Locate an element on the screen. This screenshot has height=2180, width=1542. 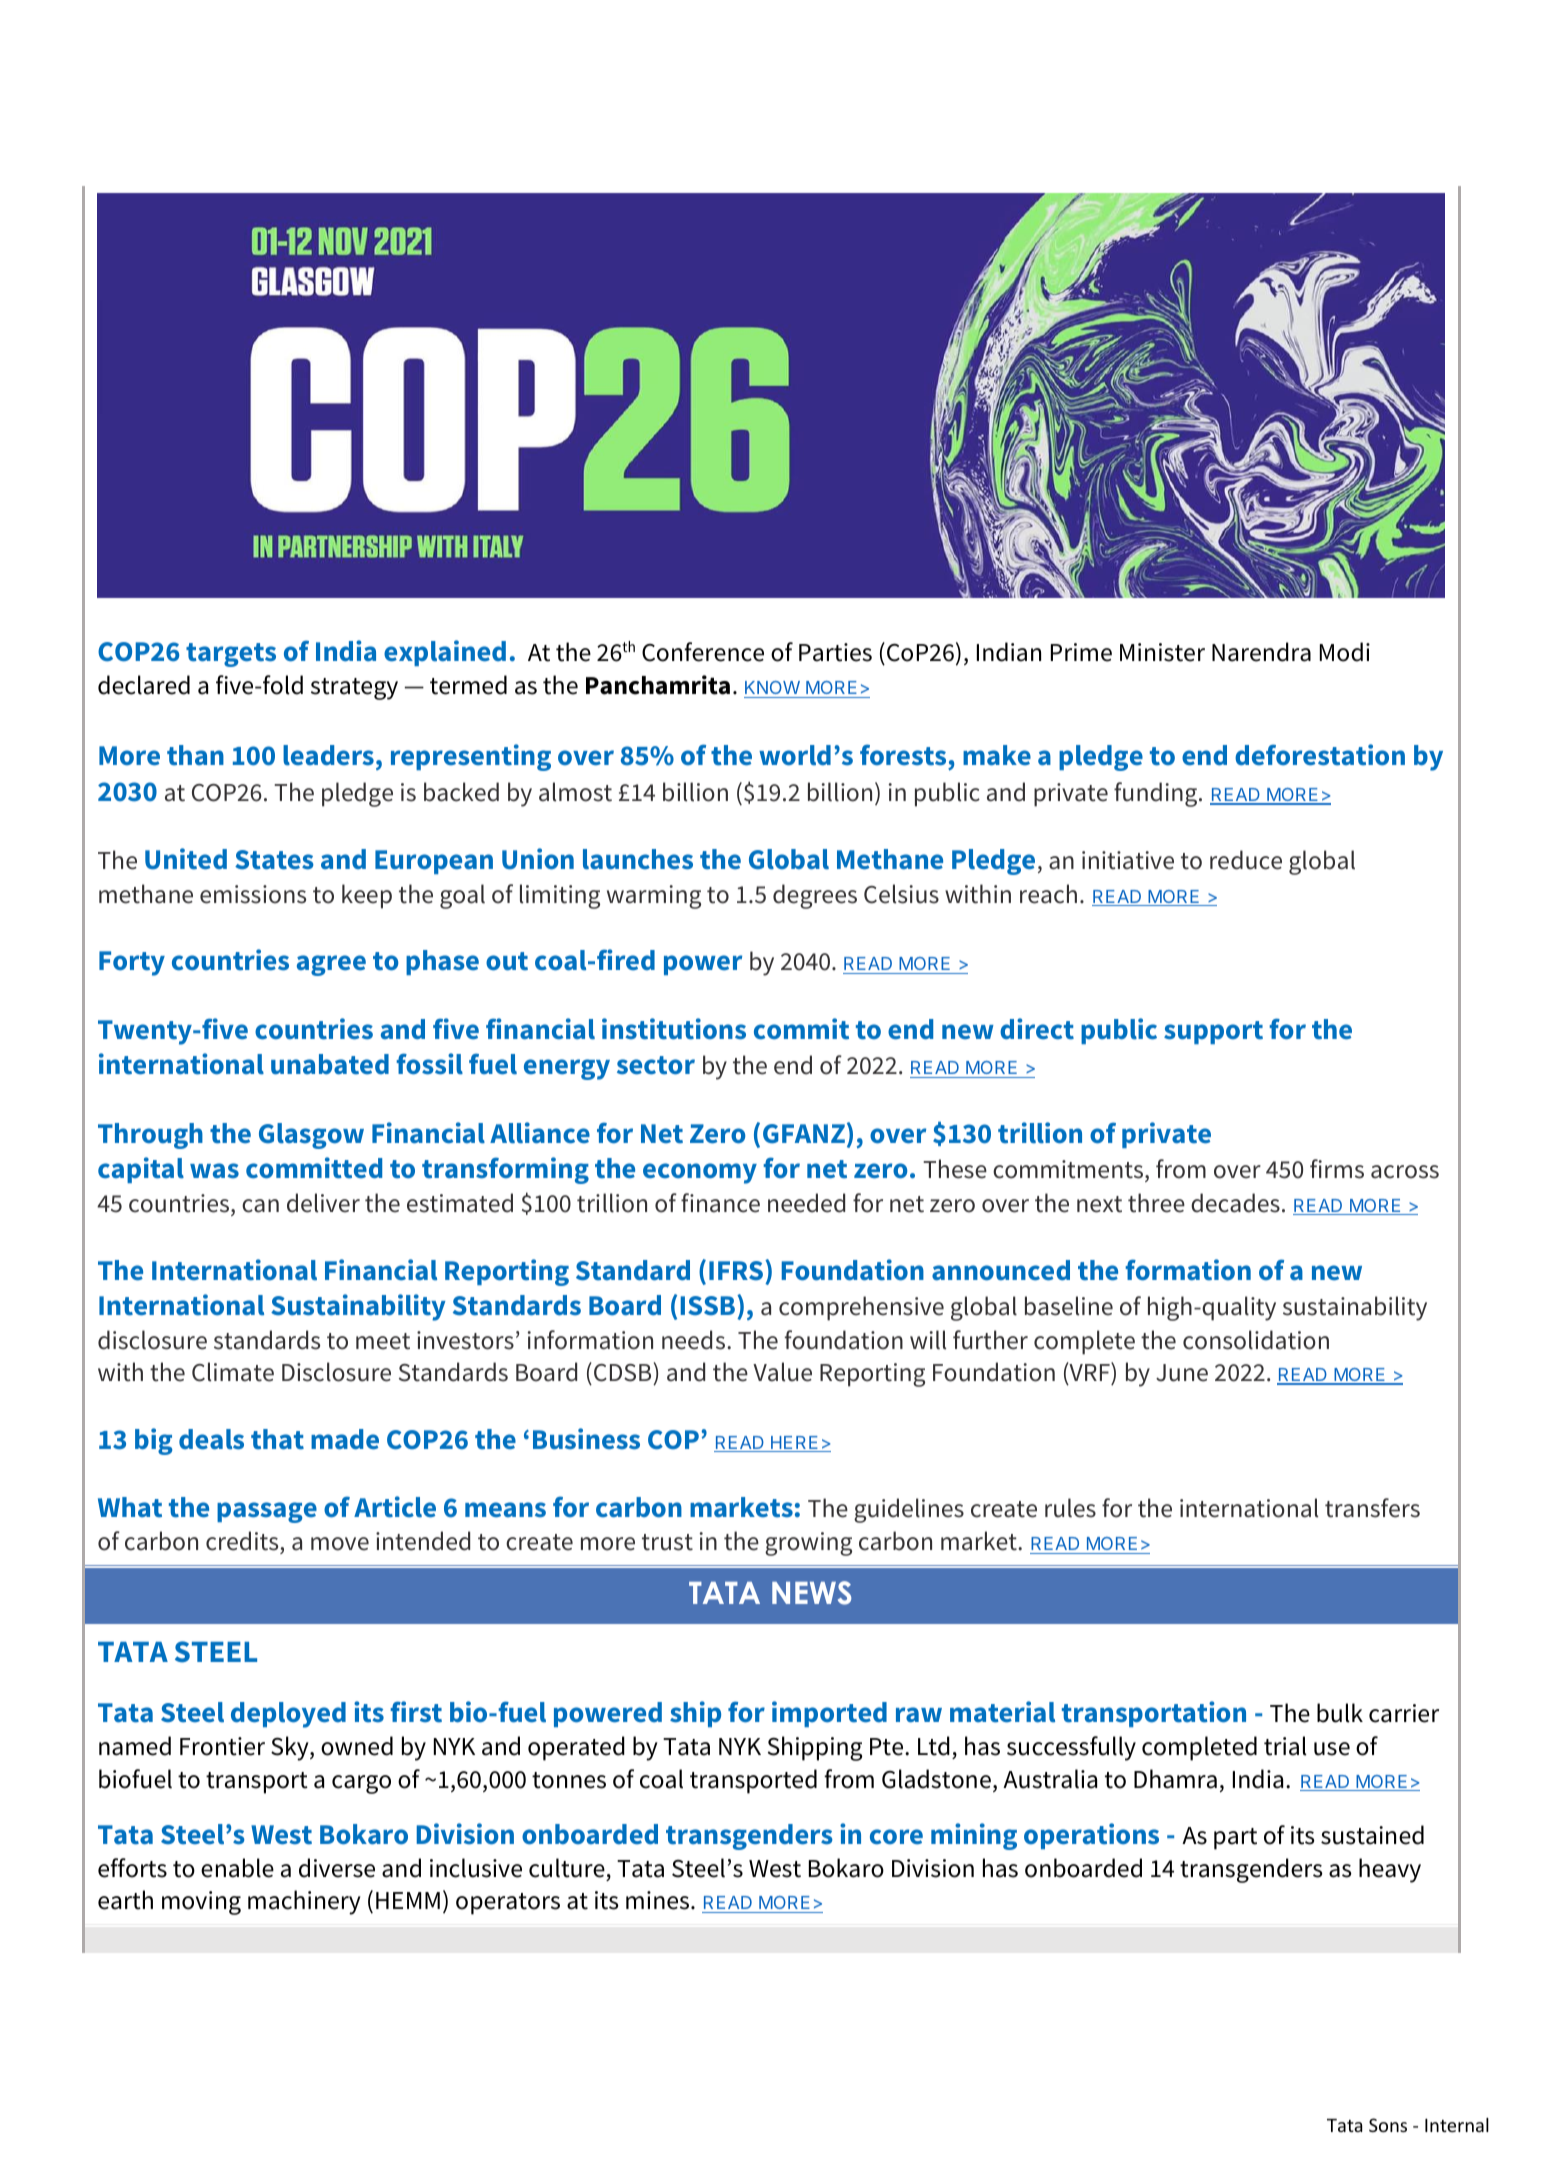
mines is located at coordinates (659, 1900).
